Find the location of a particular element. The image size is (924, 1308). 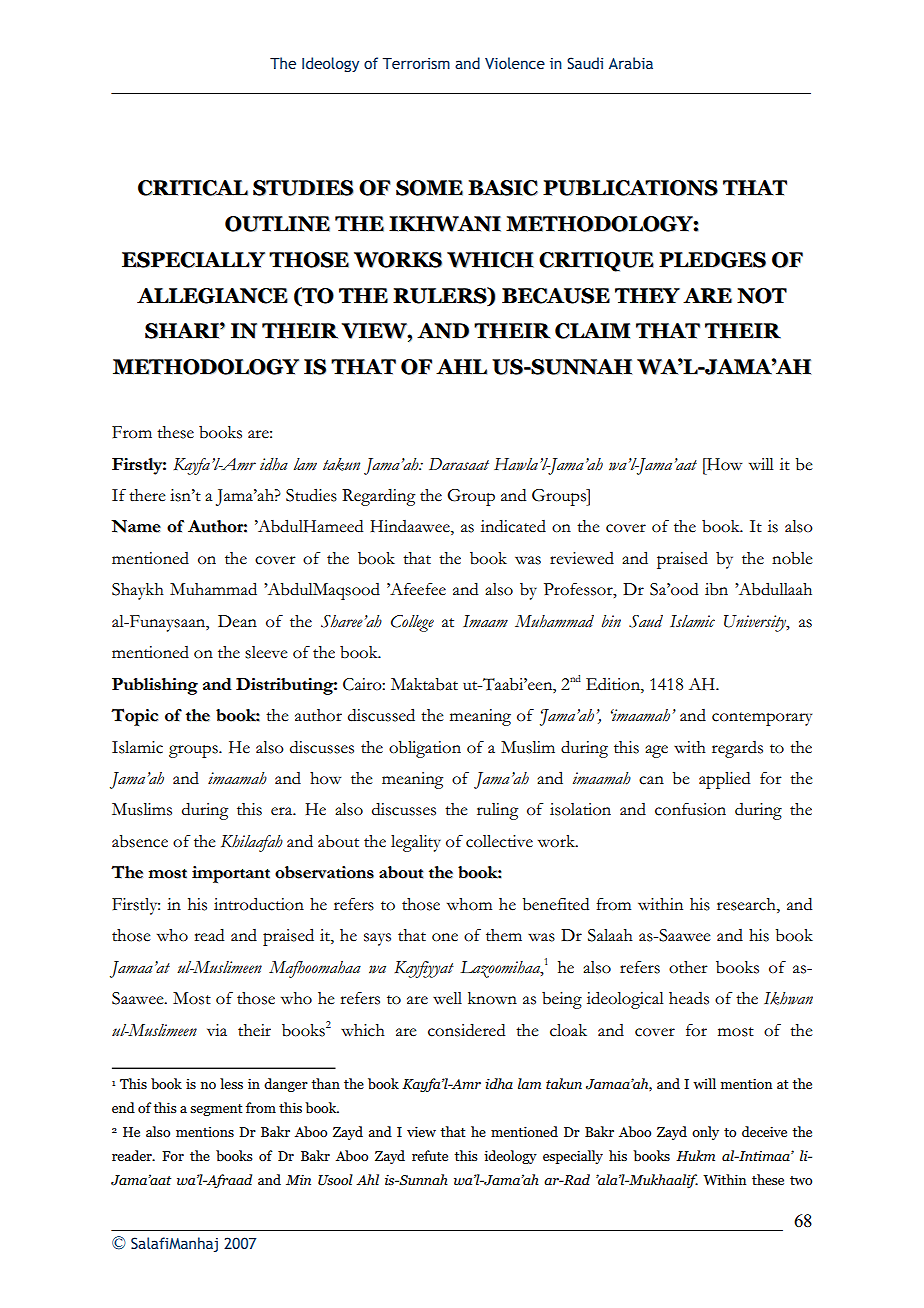

refute is located at coordinates (430, 1155).
